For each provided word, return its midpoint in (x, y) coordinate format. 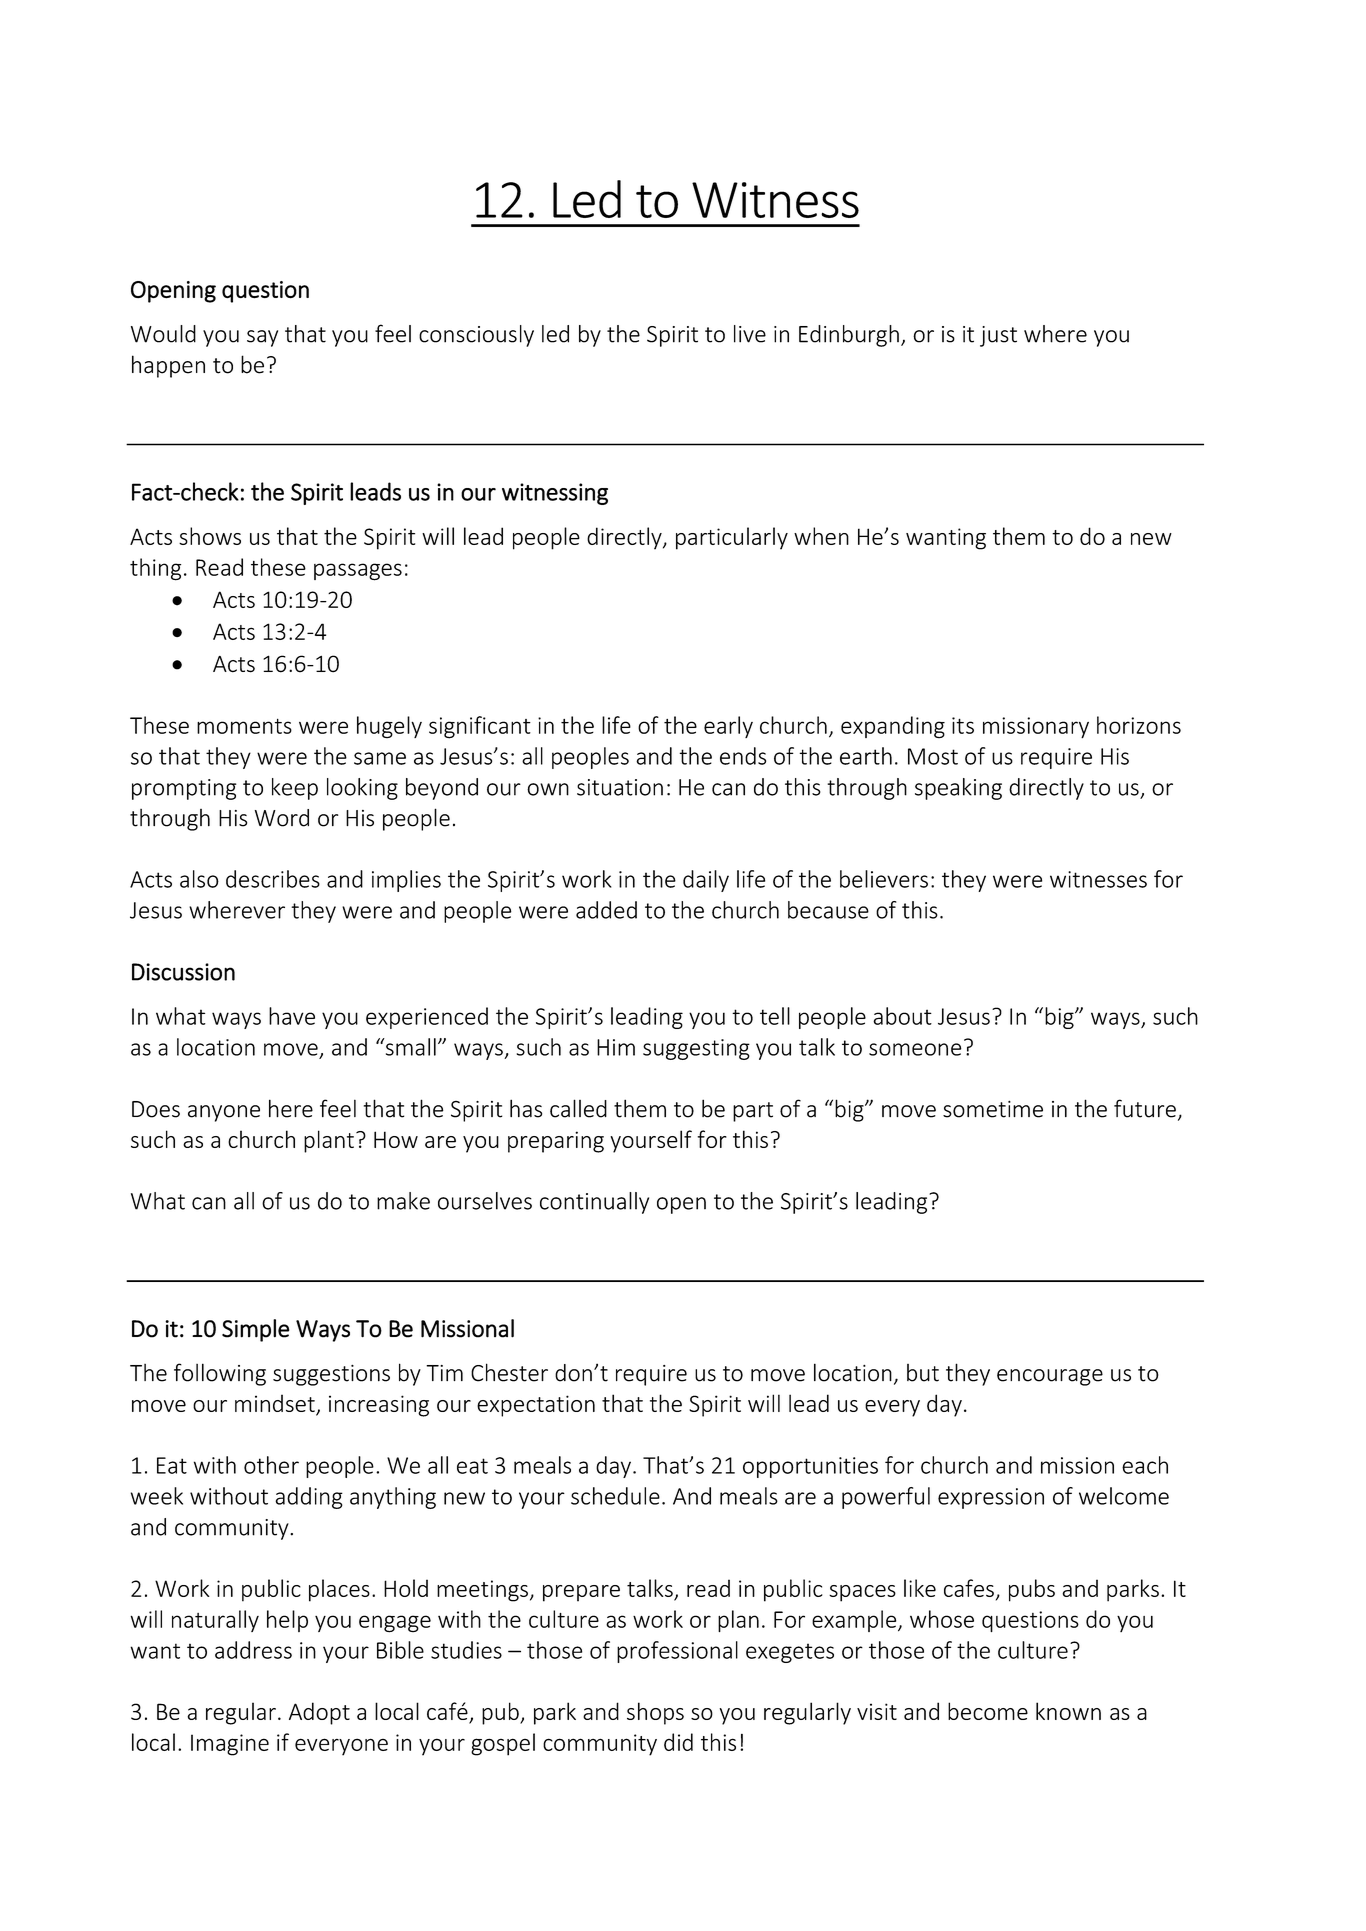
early (728, 727)
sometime (993, 1109)
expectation (536, 1406)
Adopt (319, 1713)
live (750, 334)
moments (244, 726)
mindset (276, 1404)
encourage (1050, 1377)
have (292, 1016)
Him (616, 1047)
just (998, 336)
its (963, 725)
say (262, 338)
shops (655, 1713)
